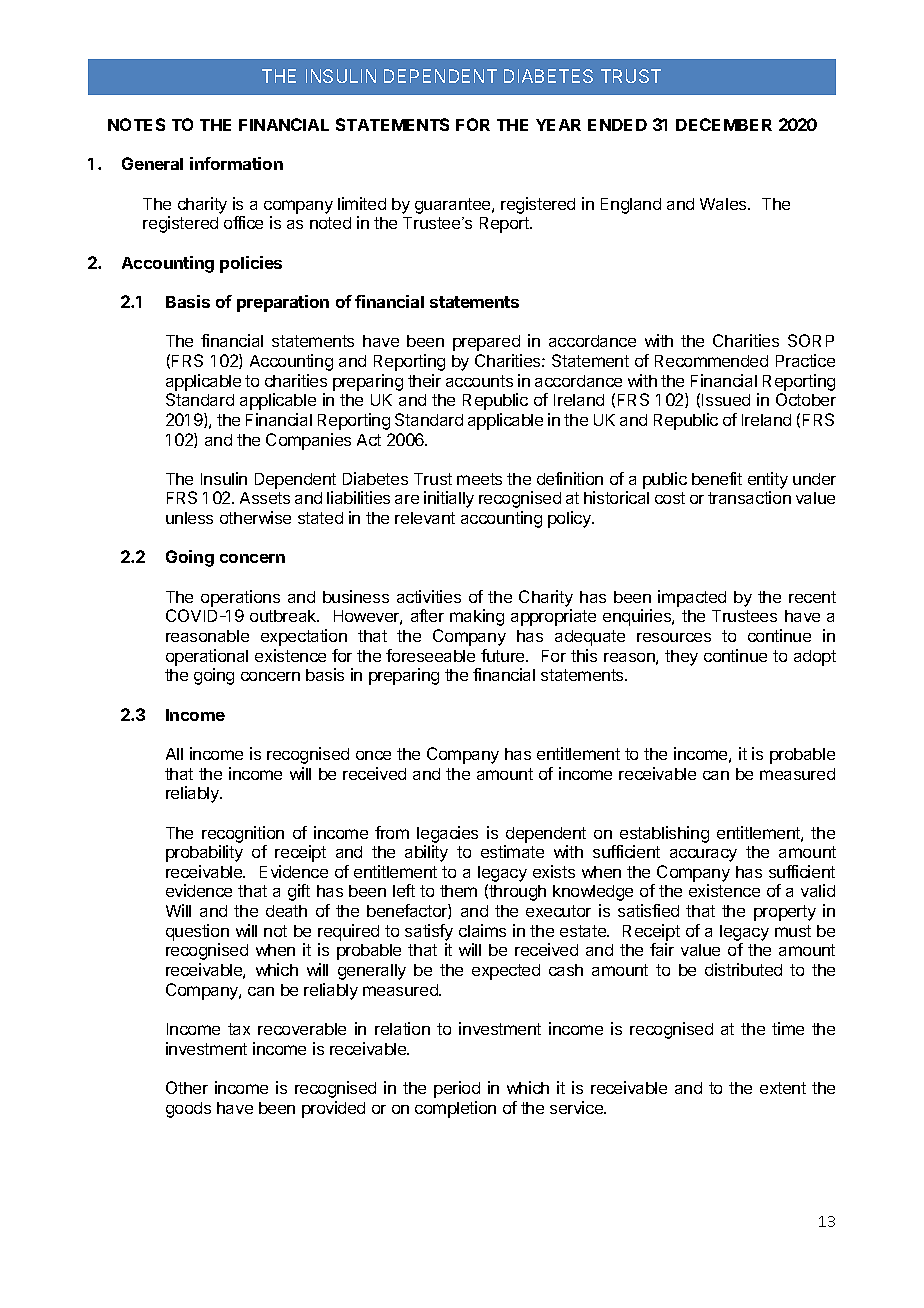  Describe the element at coordinates (454, 206) in the screenshot. I see `guarantee` at that location.
